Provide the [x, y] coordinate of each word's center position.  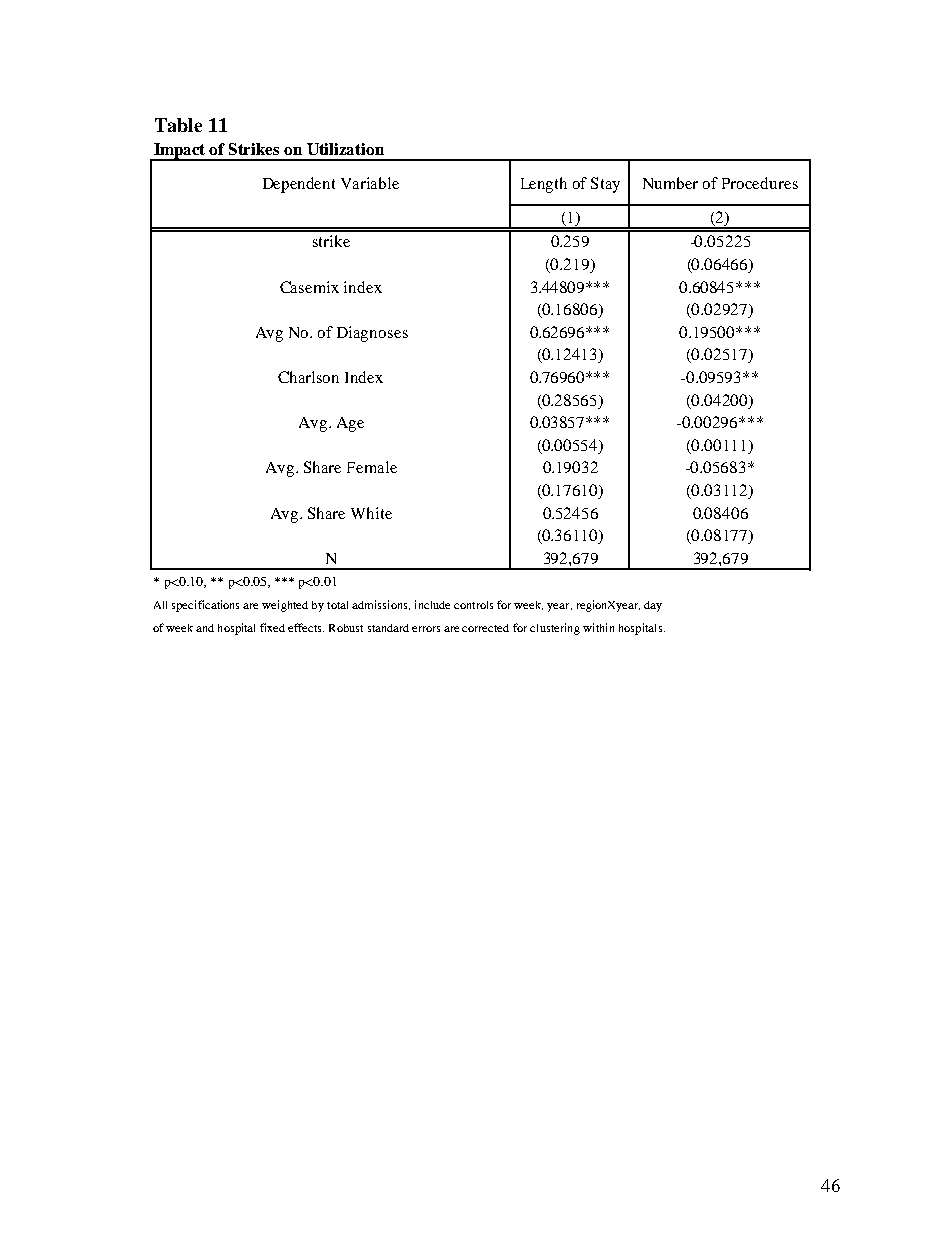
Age [350, 424]
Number [670, 183]
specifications [205, 606]
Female [372, 467]
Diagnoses [372, 334]
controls [473, 605]
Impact [180, 152]
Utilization [345, 149]
